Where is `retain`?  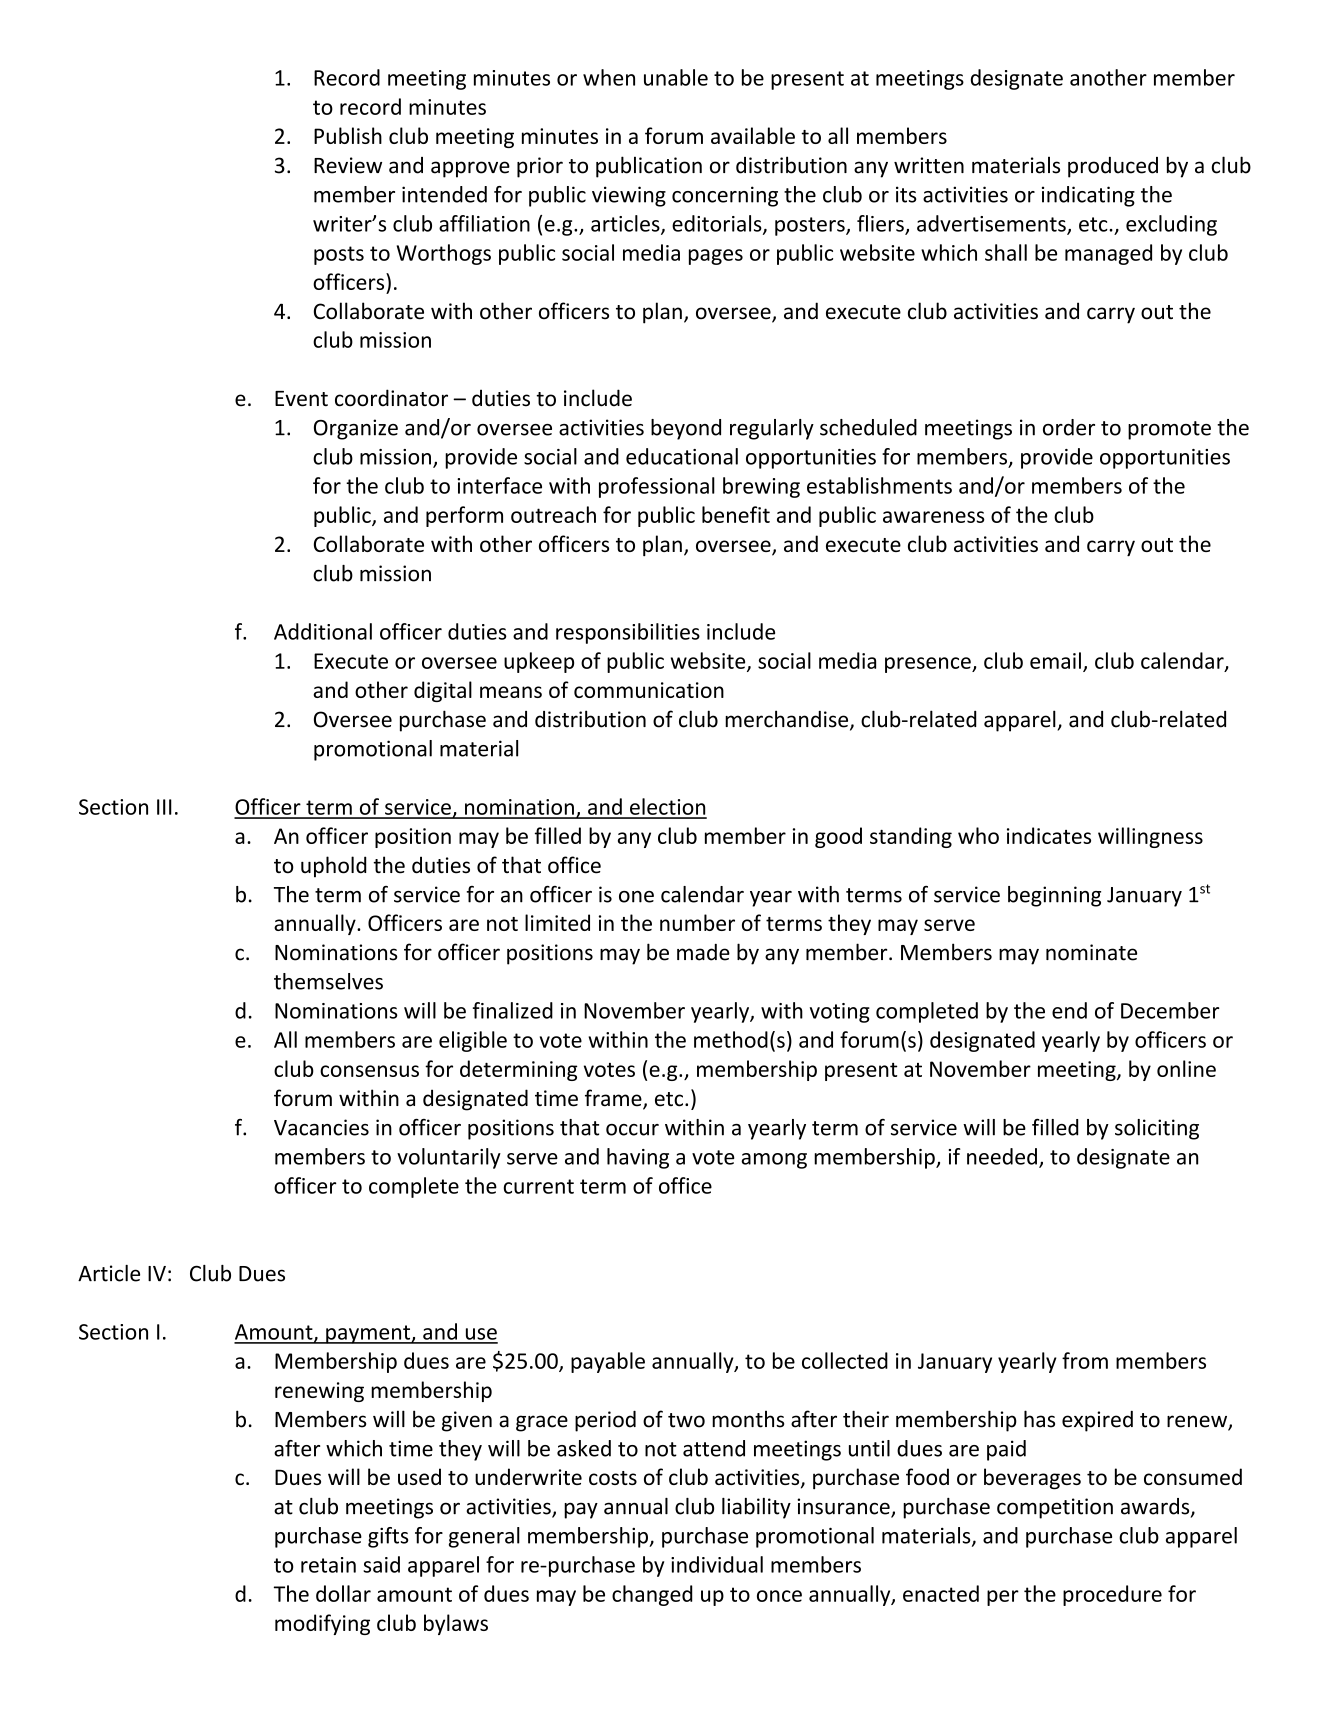 retain is located at coordinates (328, 1565).
